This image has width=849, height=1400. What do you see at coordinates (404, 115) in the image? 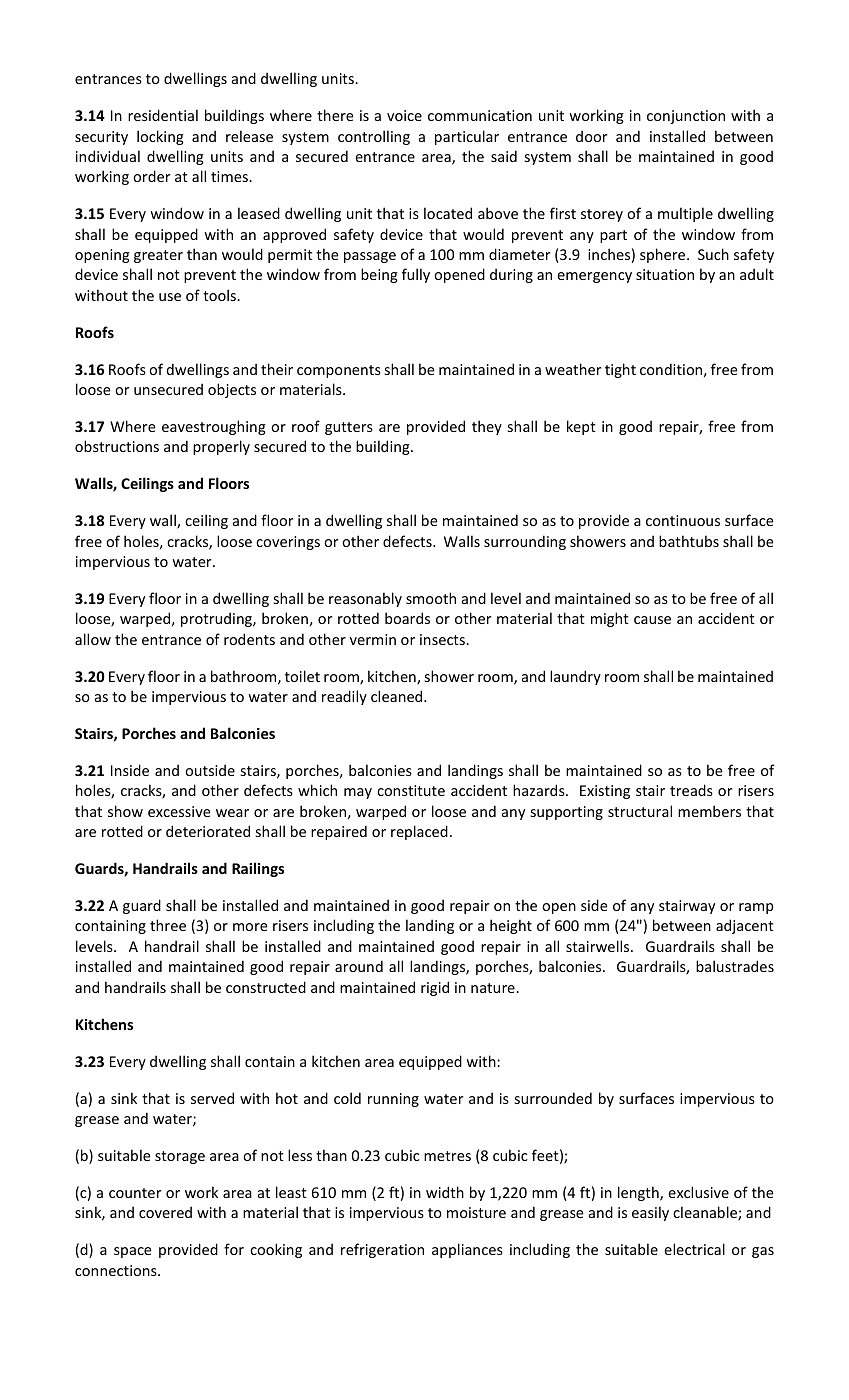
I see `voice` at bounding box center [404, 115].
